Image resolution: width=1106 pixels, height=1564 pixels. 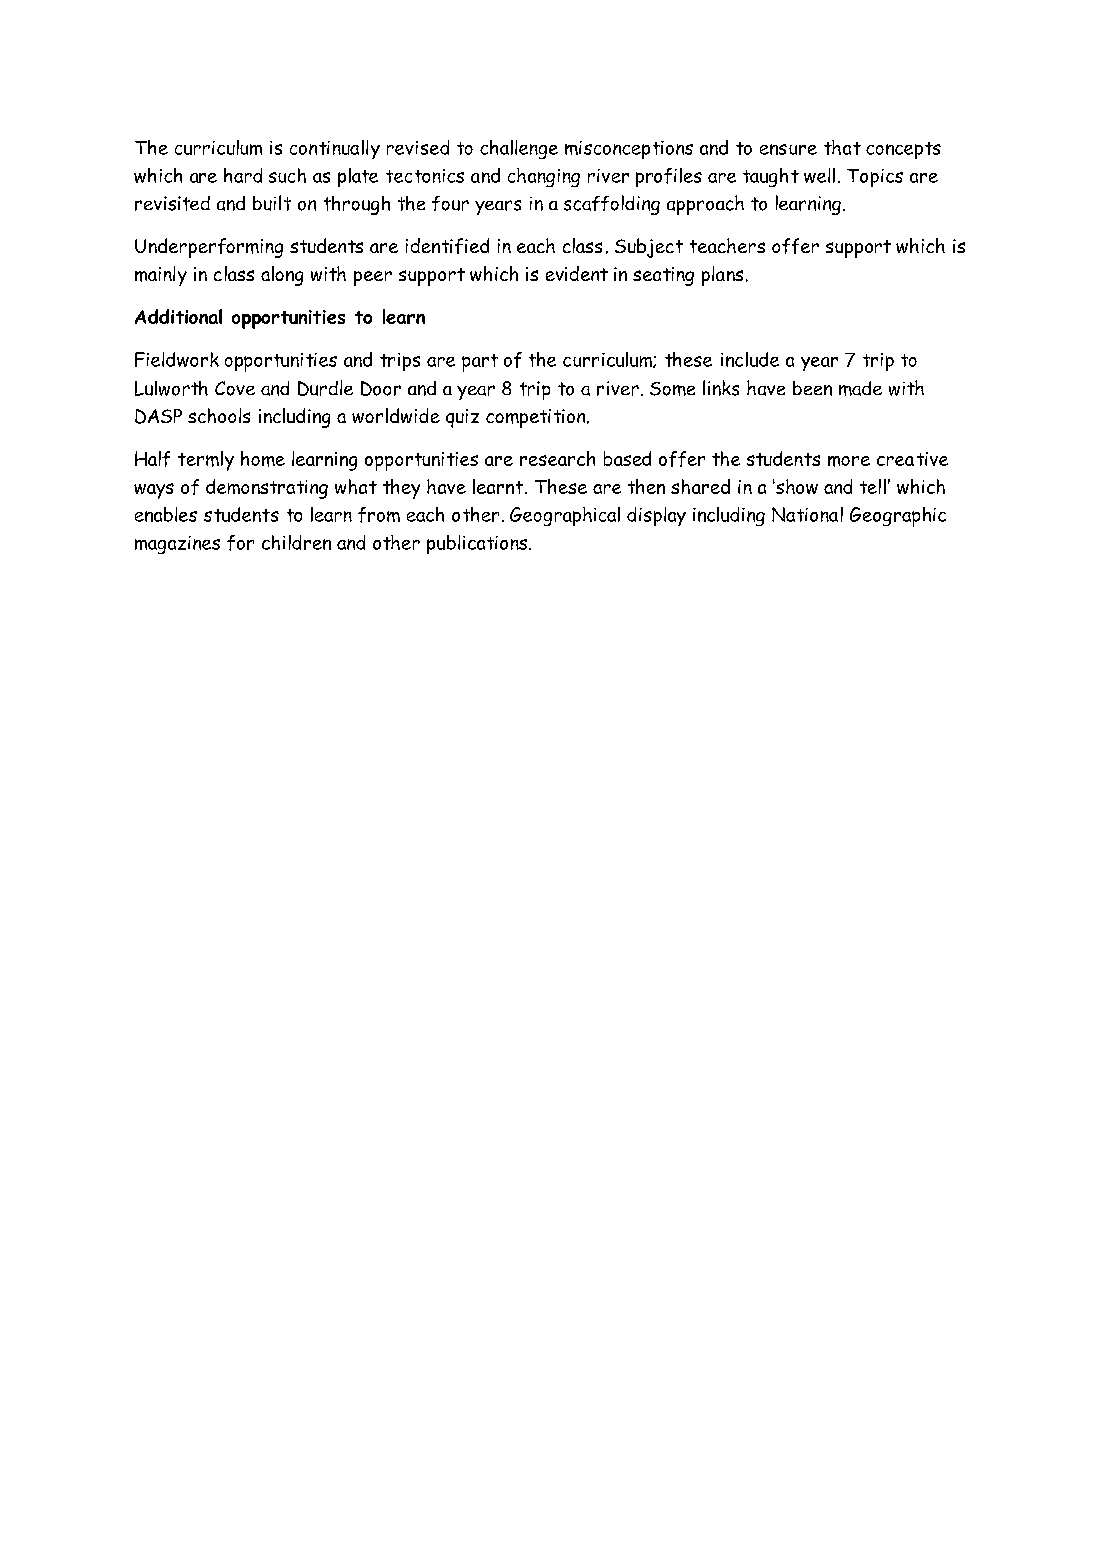 What do you see at coordinates (788, 149) in the page?
I see `ensure` at bounding box center [788, 149].
